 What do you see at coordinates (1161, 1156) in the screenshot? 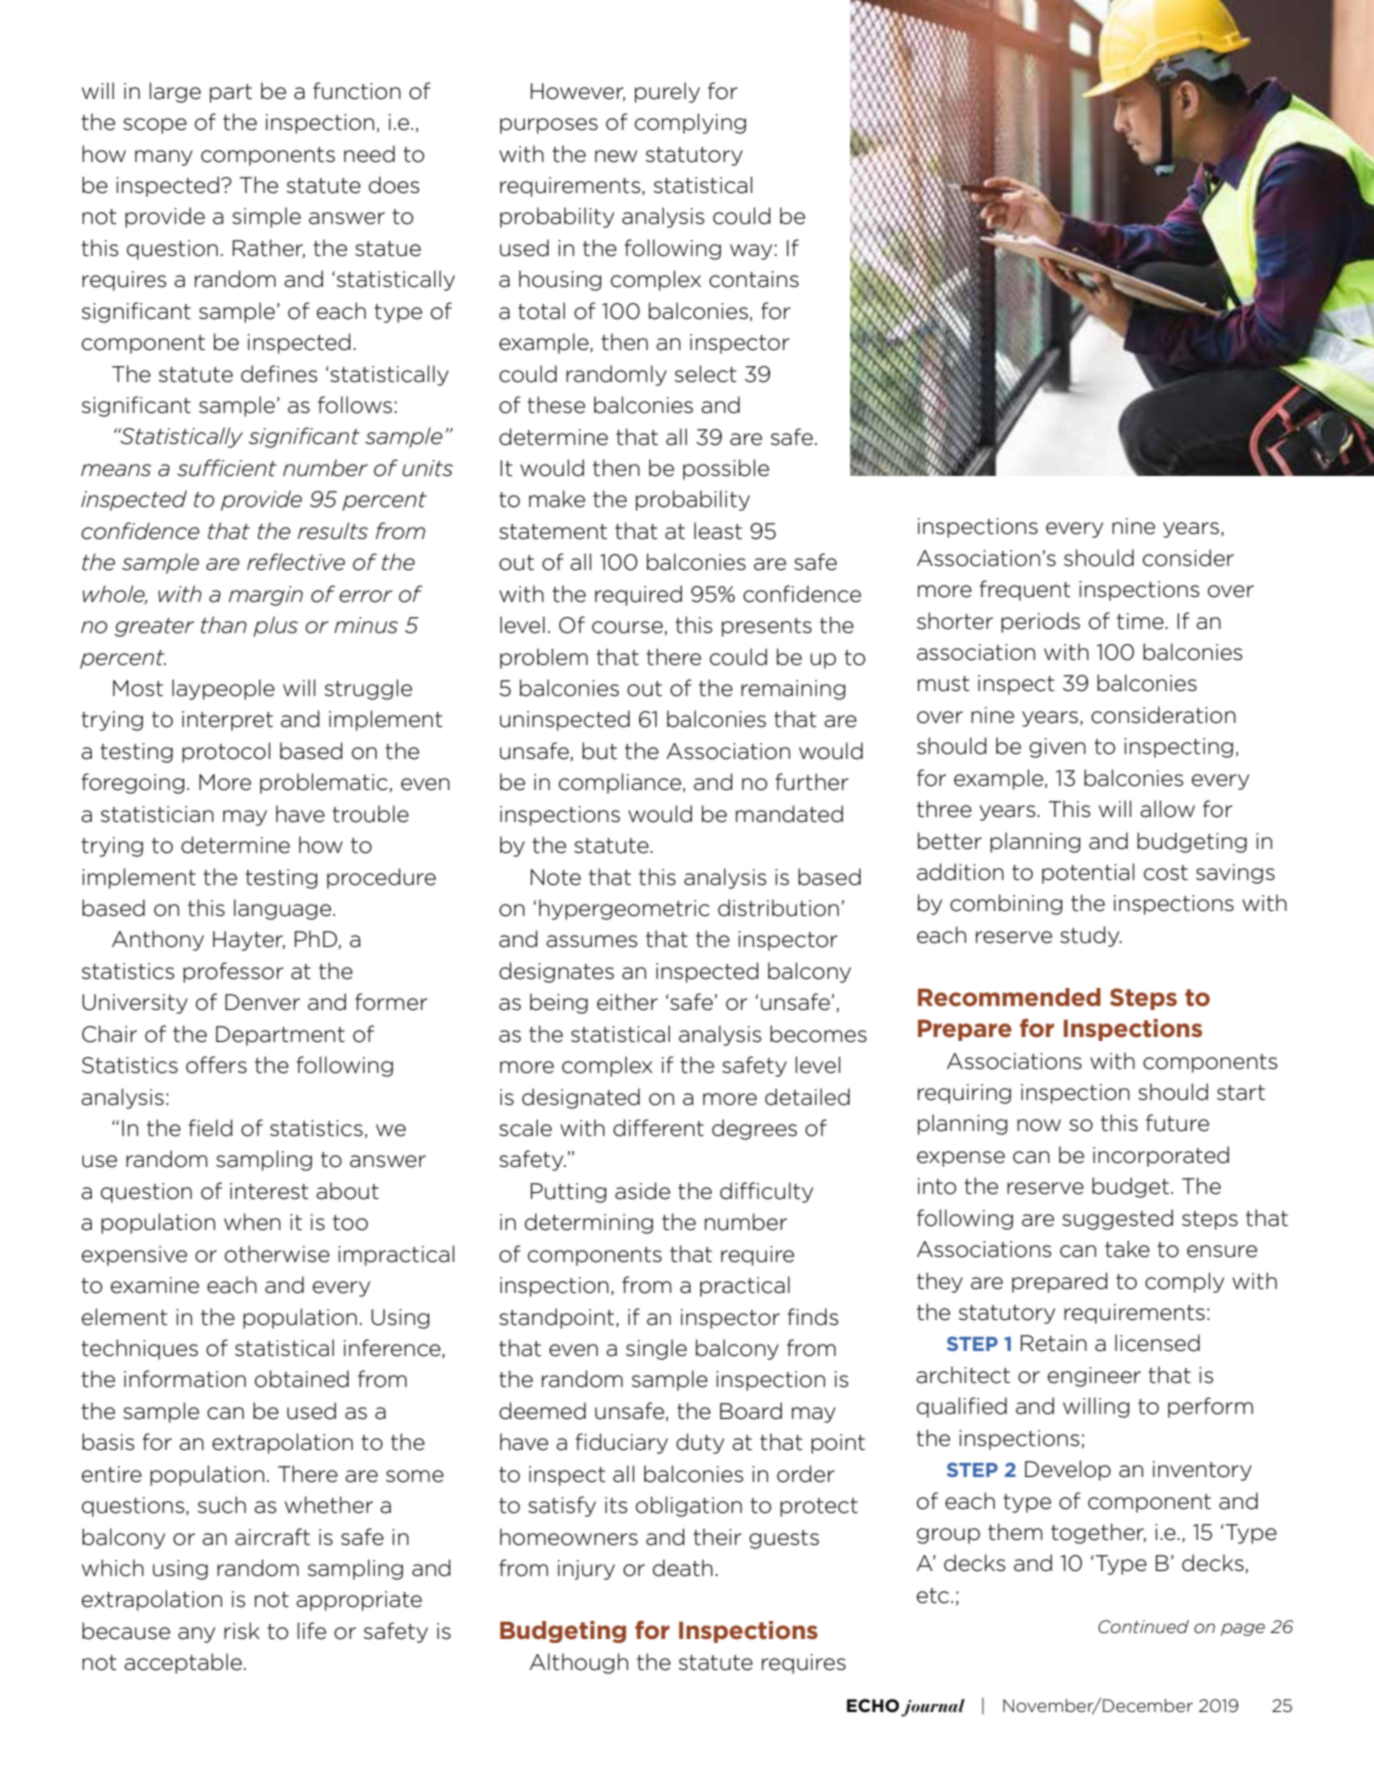
I see `incorporated` at bounding box center [1161, 1156].
